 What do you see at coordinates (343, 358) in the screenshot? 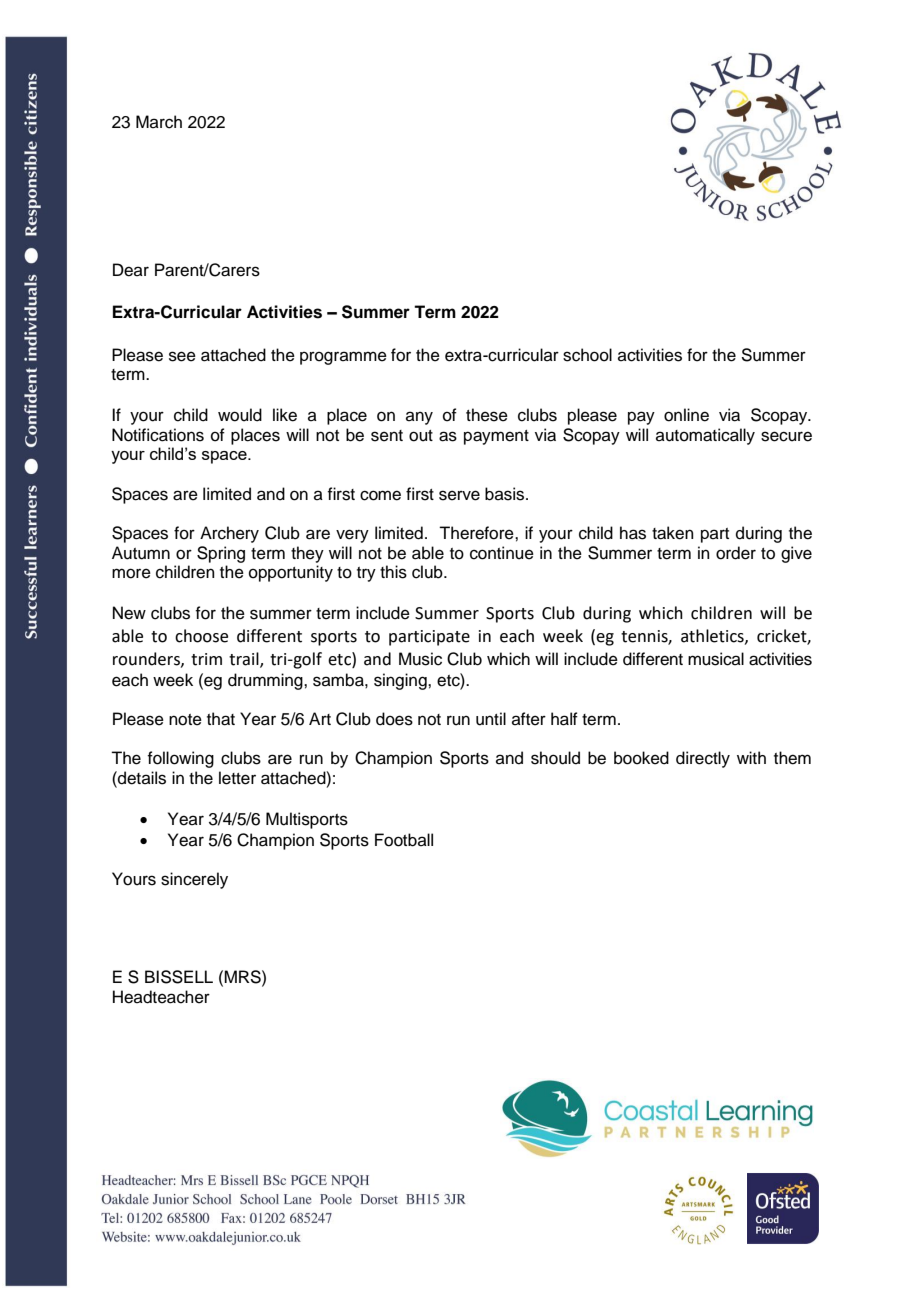
I see `programme` at bounding box center [343, 358].
